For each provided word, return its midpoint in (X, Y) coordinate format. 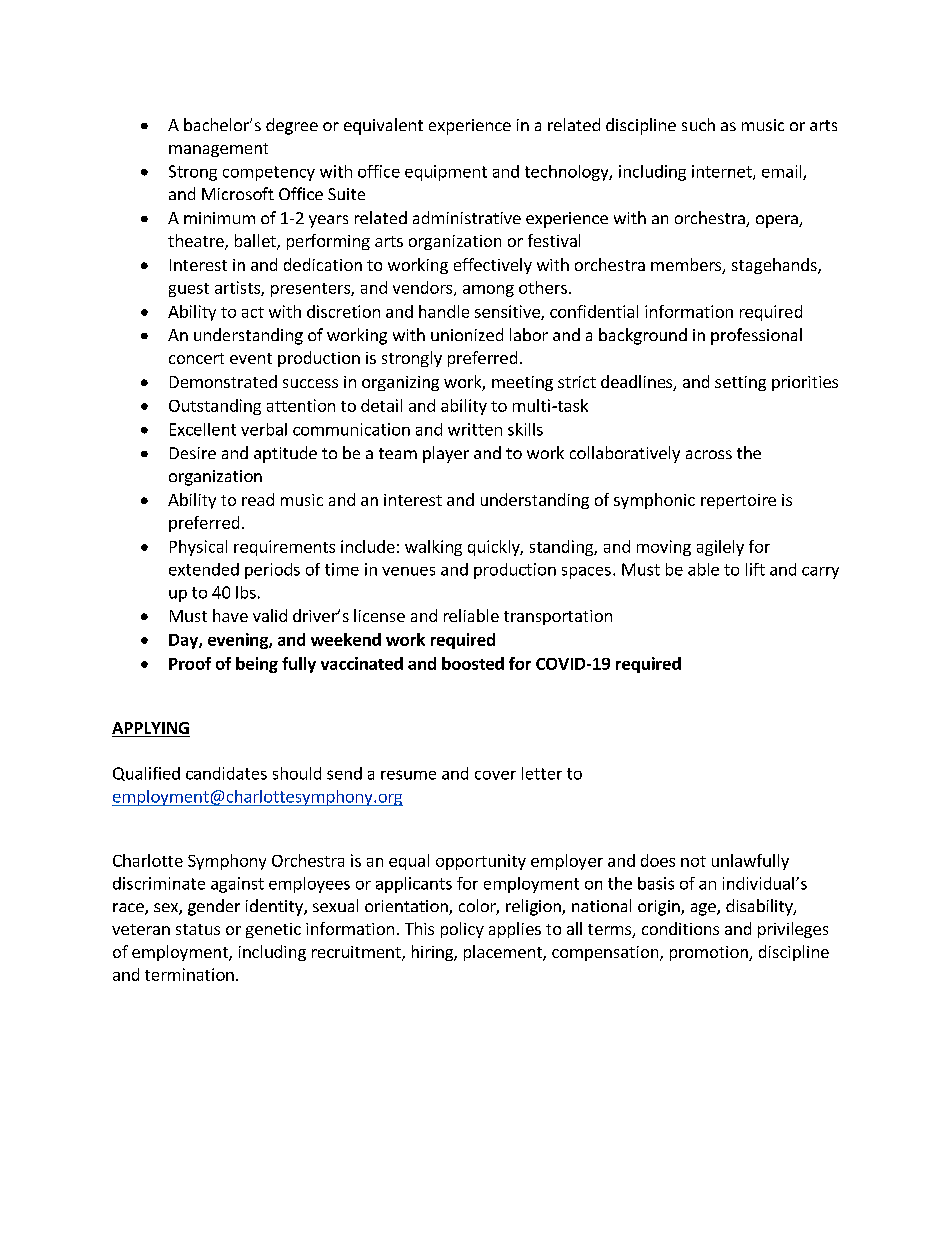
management (218, 150)
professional (756, 336)
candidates (226, 773)
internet (723, 172)
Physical (198, 548)
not (693, 861)
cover (495, 775)
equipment (446, 173)
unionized (467, 334)
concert (196, 358)
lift (755, 569)
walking (433, 548)
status (198, 929)
